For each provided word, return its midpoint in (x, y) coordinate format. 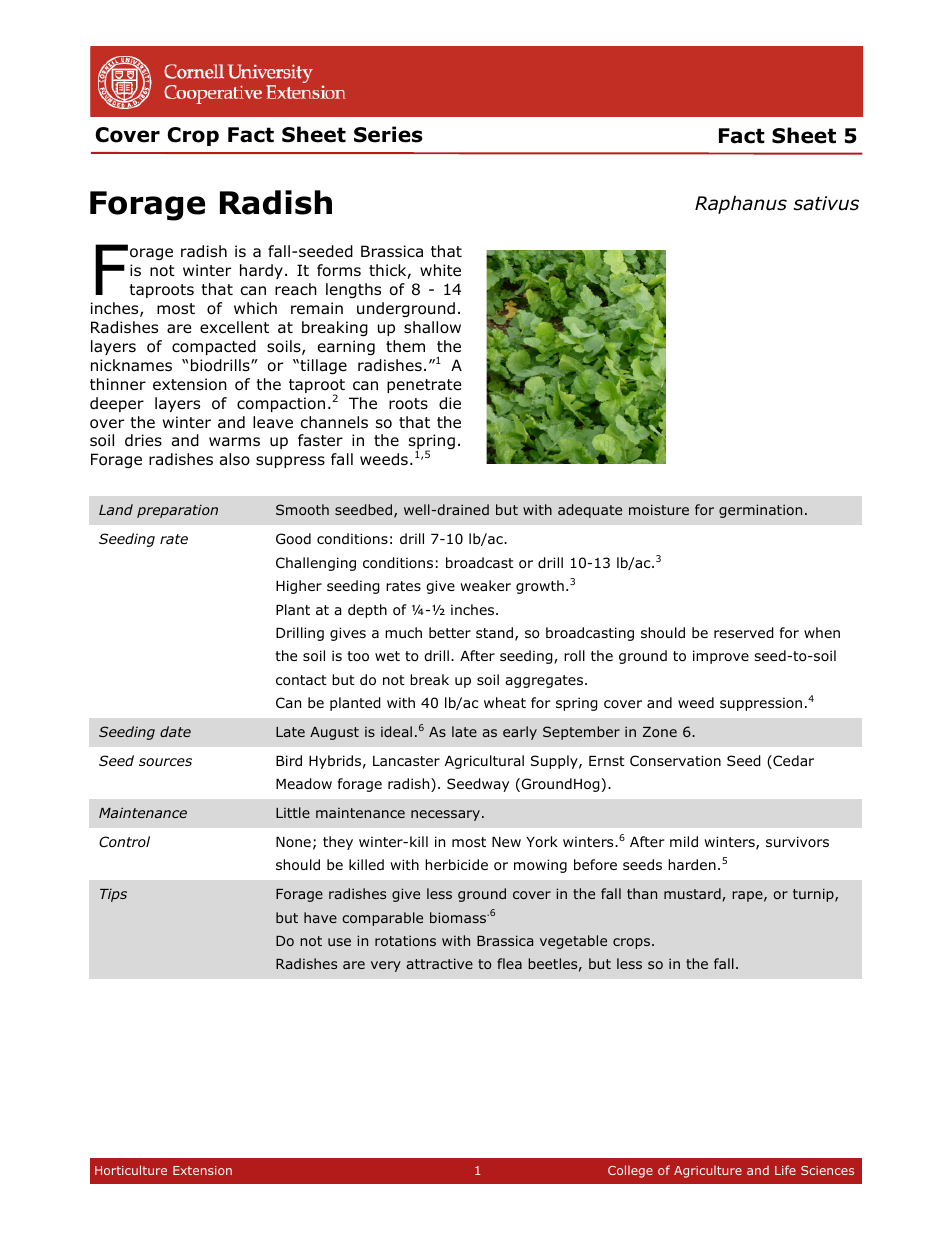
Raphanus (741, 204)
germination (760, 511)
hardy (261, 271)
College (630, 1171)
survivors (797, 841)
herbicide (456, 864)
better (450, 632)
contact (301, 680)
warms (234, 442)
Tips (113, 895)
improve (721, 657)
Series (388, 134)
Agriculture (708, 1171)
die (450, 403)
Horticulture (131, 1170)
